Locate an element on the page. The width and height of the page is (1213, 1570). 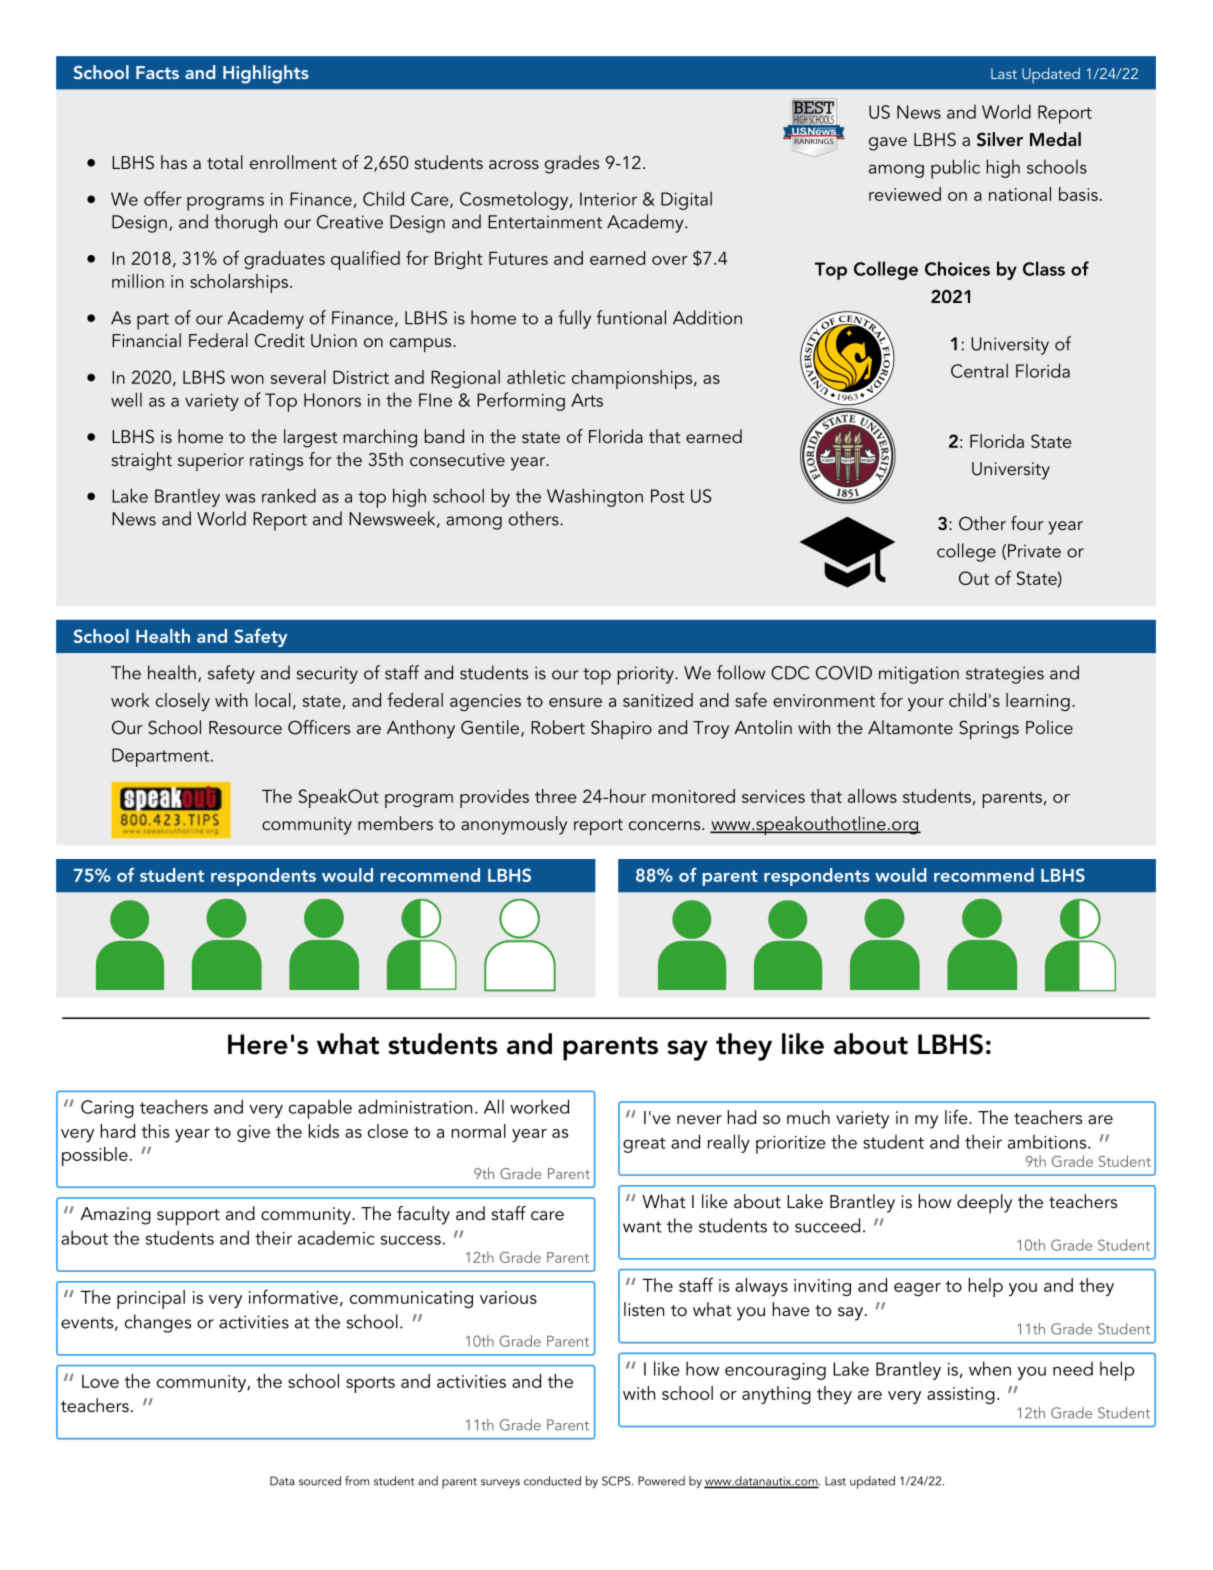
conducted is located at coordinates (552, 1481).
